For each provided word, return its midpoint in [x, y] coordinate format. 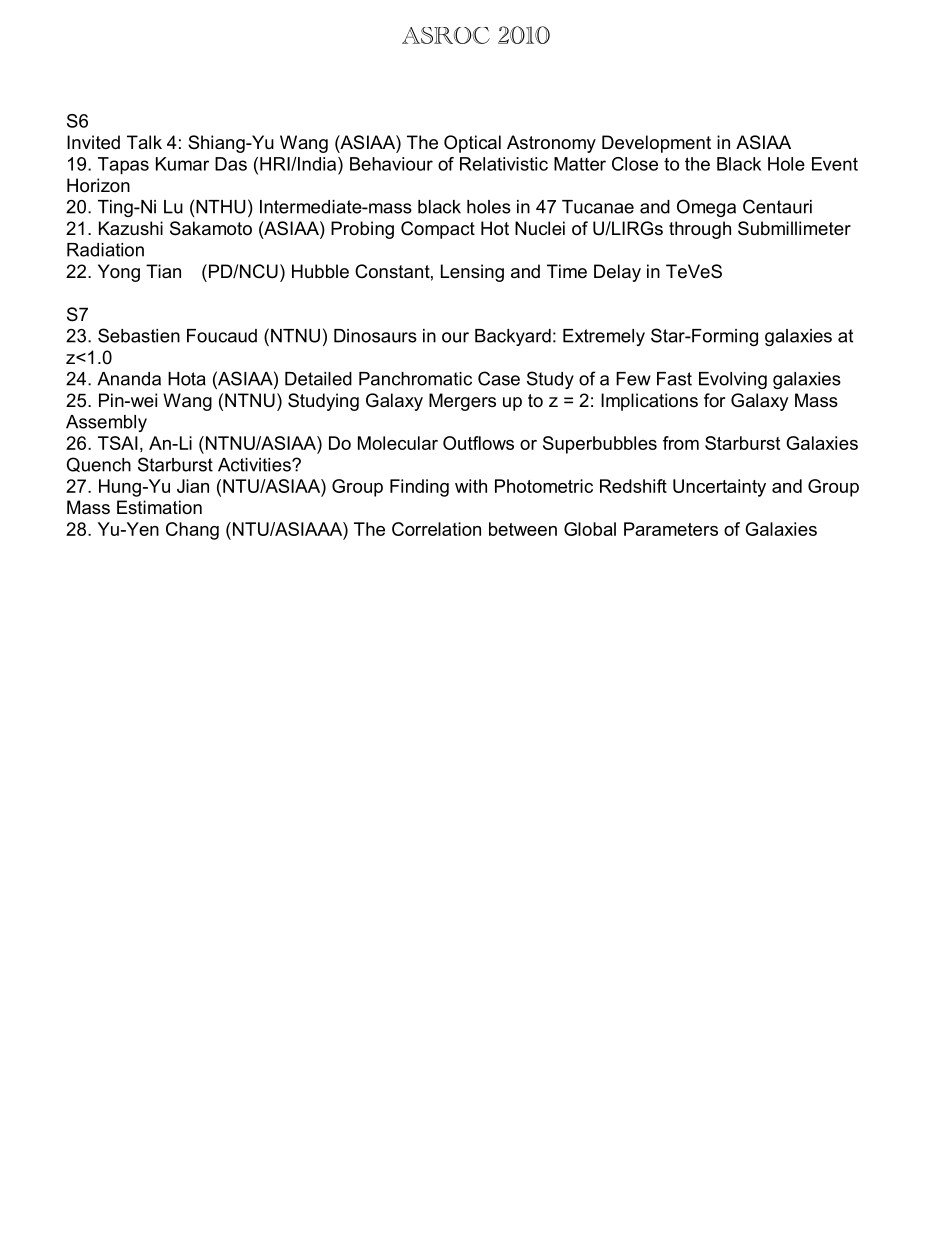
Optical [472, 144]
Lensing [472, 273]
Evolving [733, 380]
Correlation [436, 529]
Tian [163, 271]
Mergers [462, 402]
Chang [192, 531]
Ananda [129, 379]
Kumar [182, 164]
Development [656, 144]
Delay [617, 273]
